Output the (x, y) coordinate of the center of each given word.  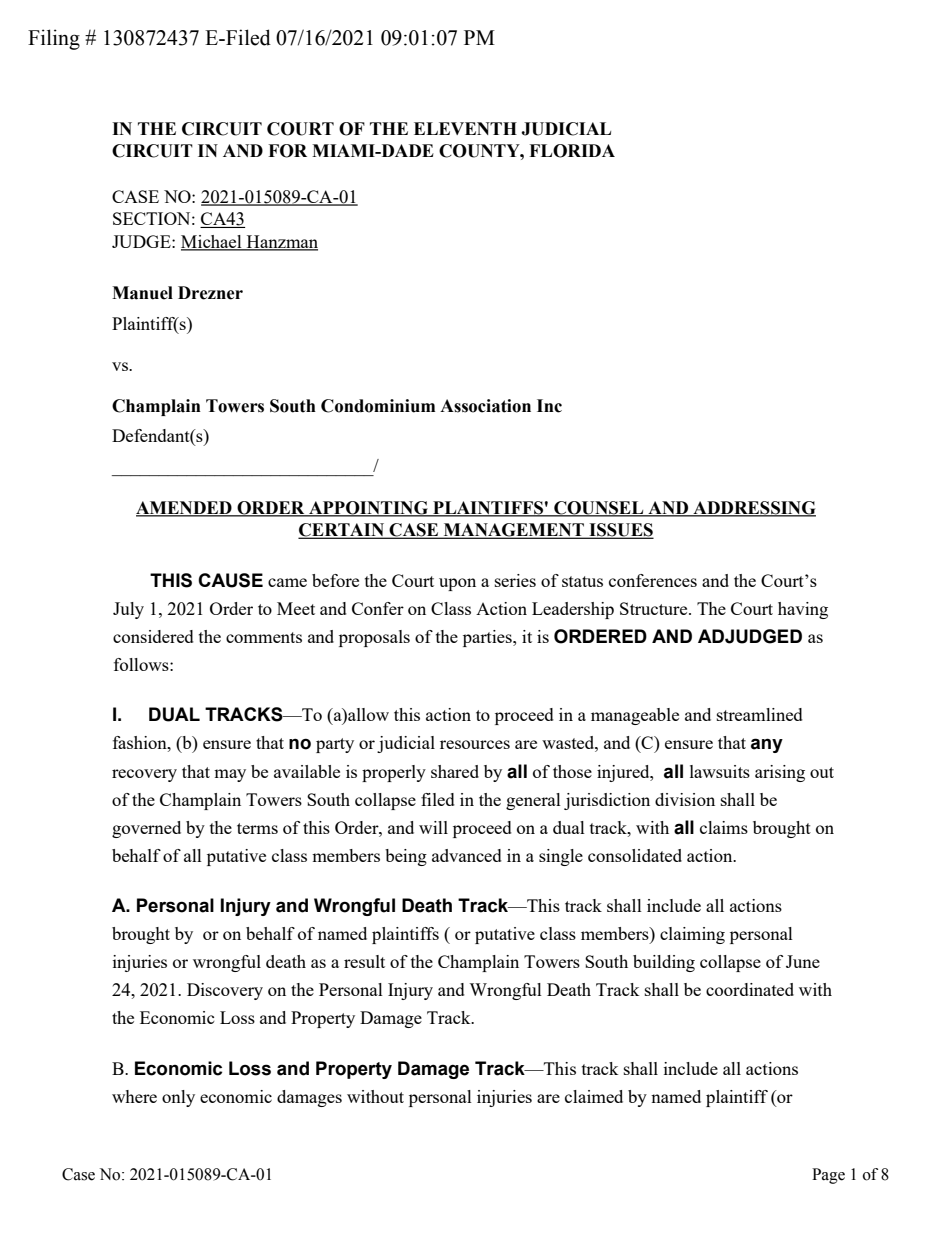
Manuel (142, 293)
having (803, 610)
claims (724, 827)
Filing (54, 39)
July (128, 610)
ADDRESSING (753, 508)
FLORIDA (572, 151)
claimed (594, 1096)
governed (146, 829)
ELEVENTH (465, 128)
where (134, 1096)
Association (485, 406)
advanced (467, 855)
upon (457, 584)
